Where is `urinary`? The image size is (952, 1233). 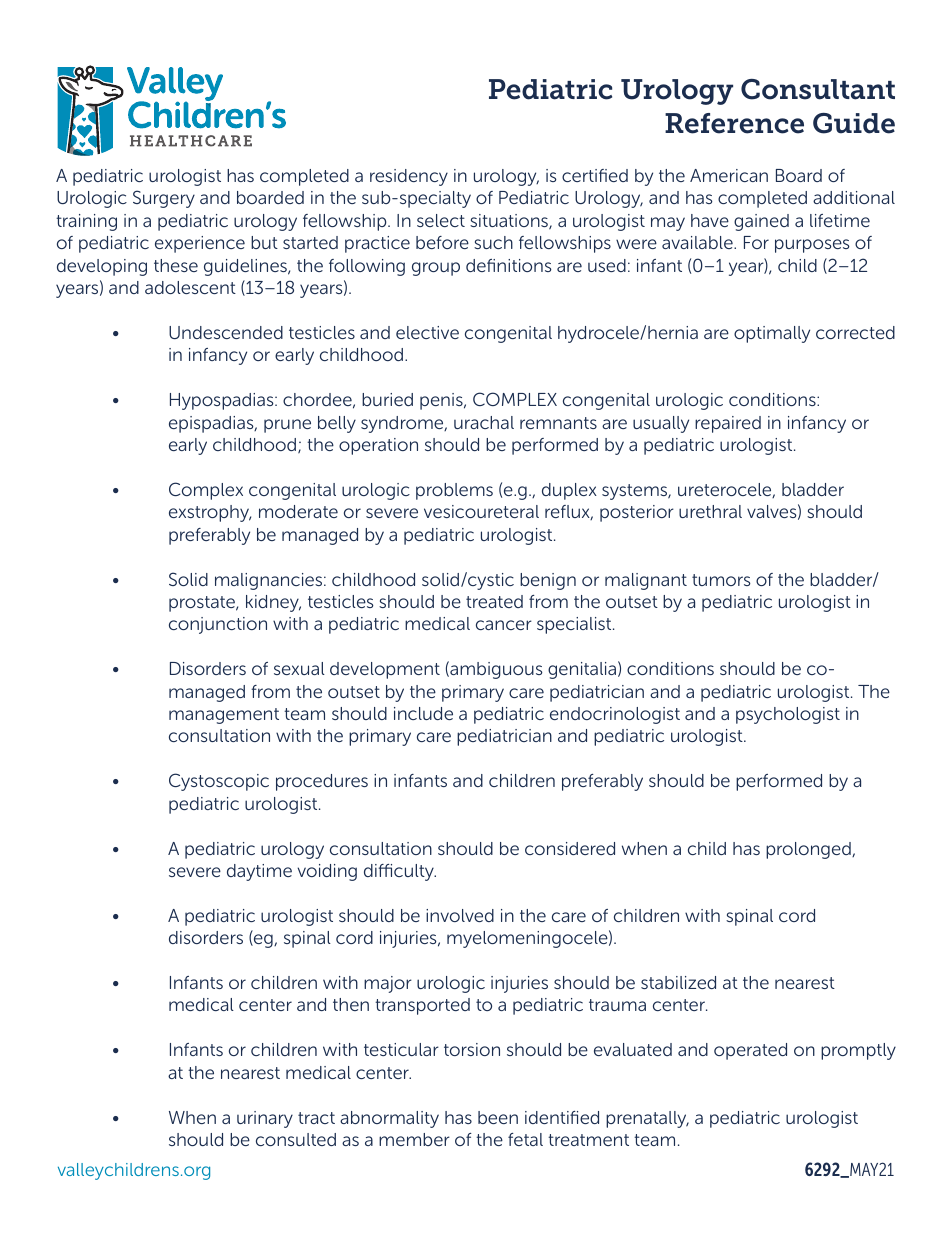
urinary is located at coordinates (265, 1119).
